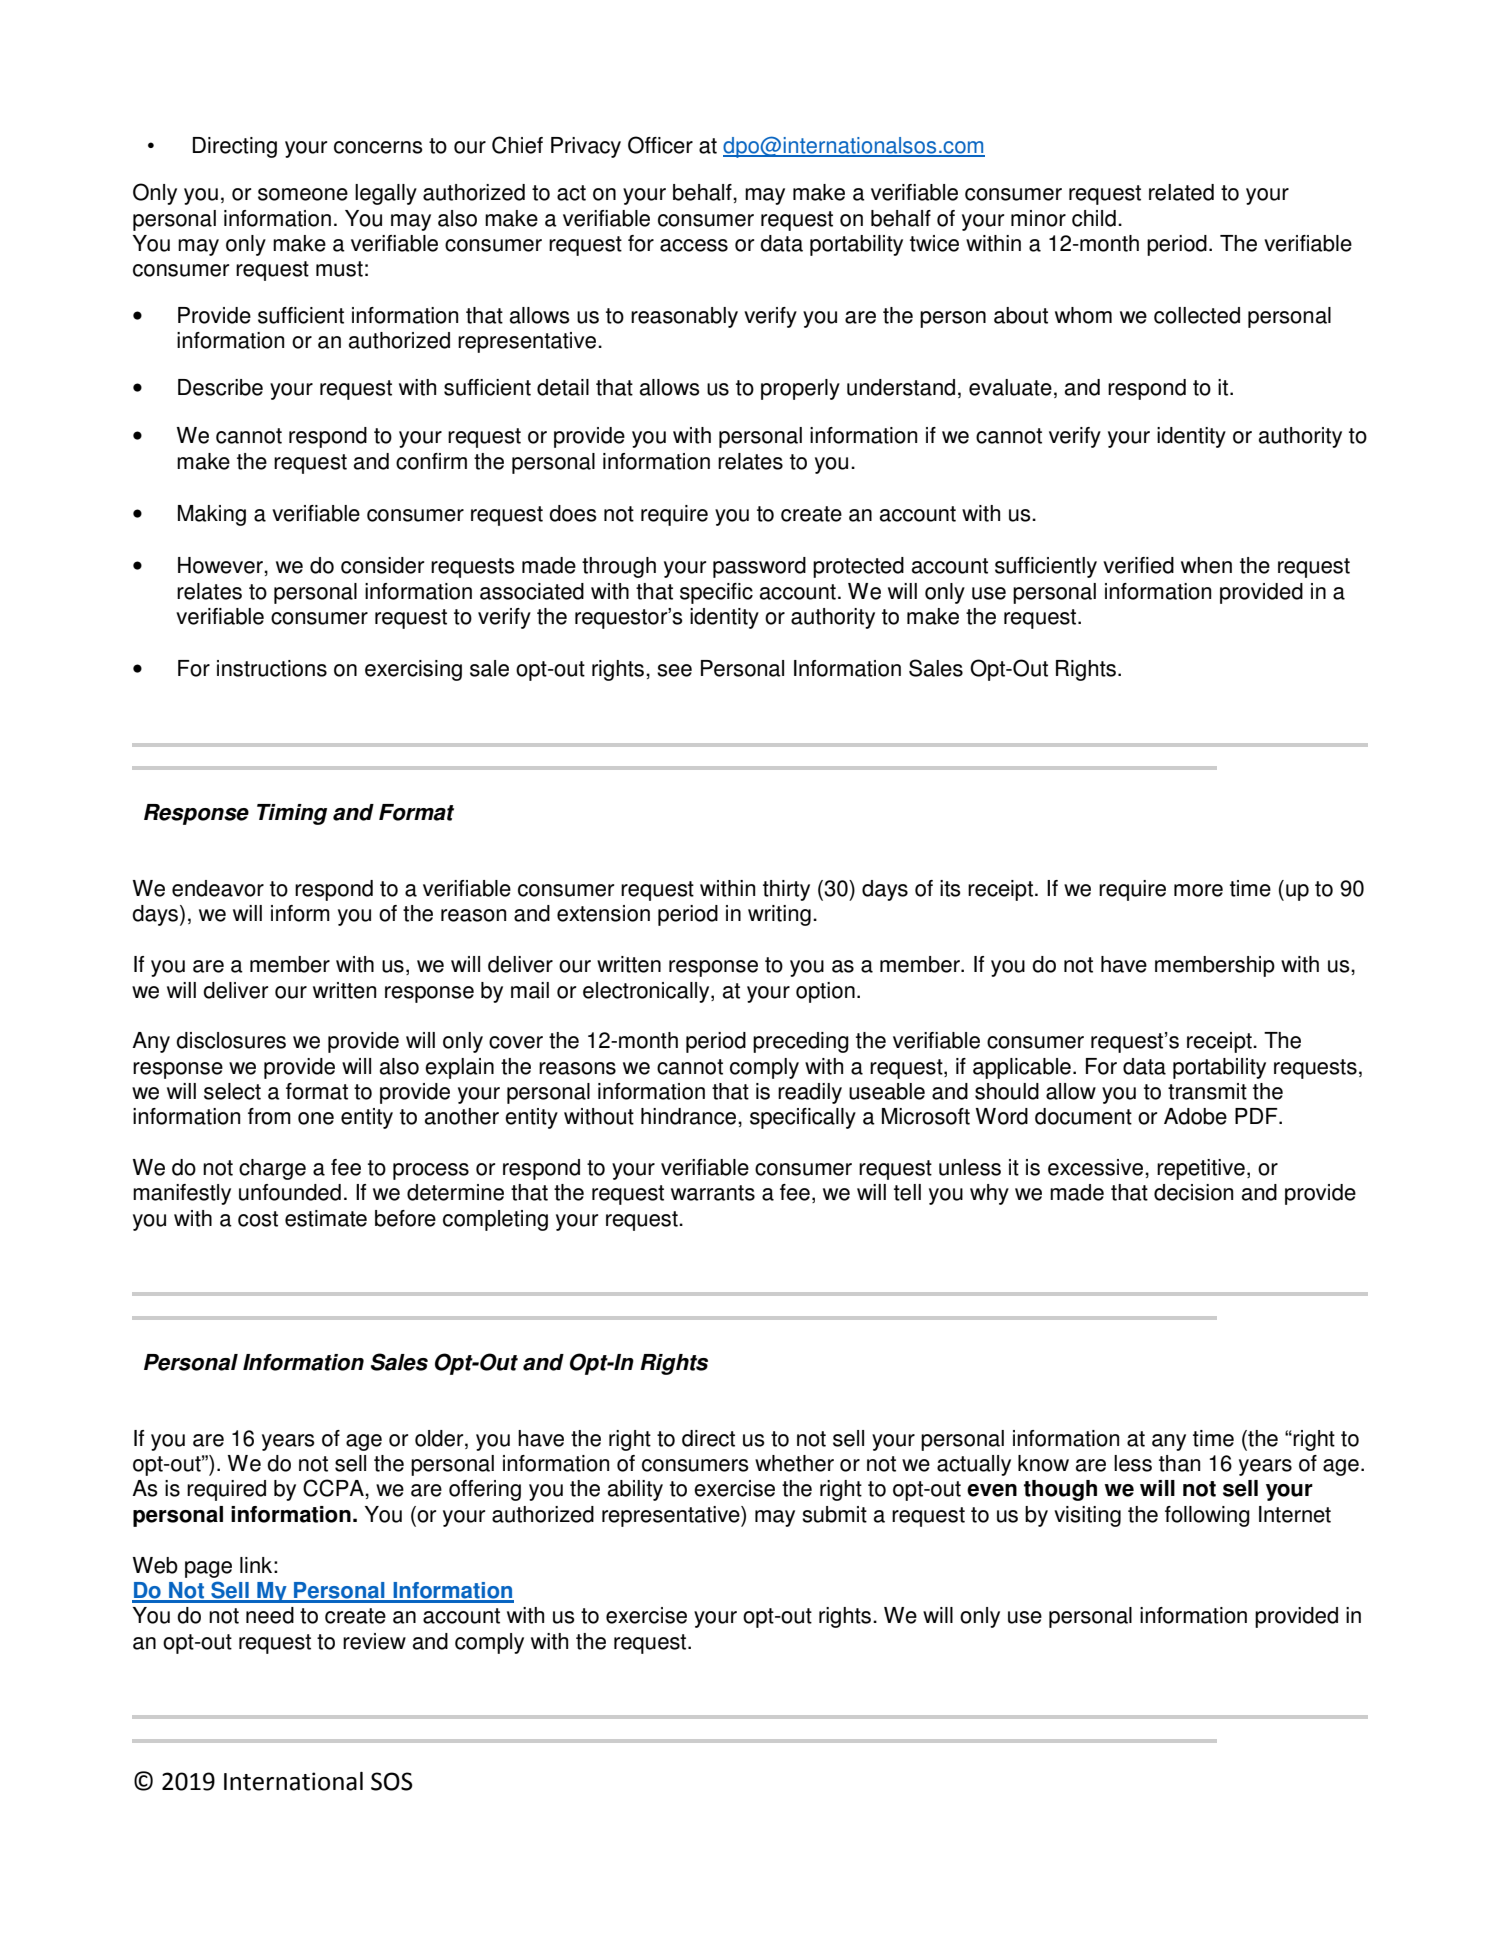 Image resolution: width=1500 pixels, height=1941 pixels. Describe the element at coordinates (1138, 565) in the screenshot. I see `verified` at that location.
